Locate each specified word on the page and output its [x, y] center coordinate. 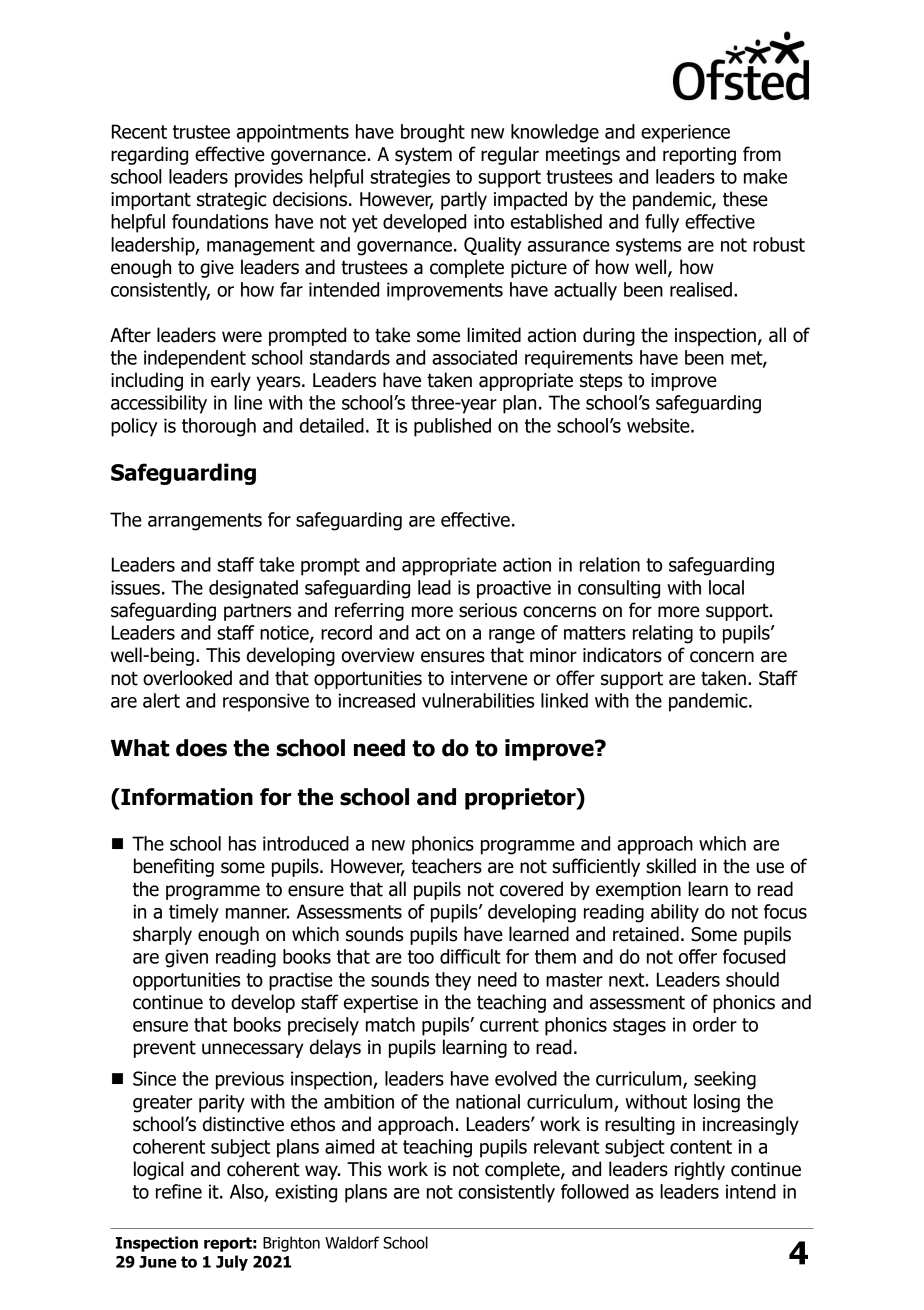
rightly [700, 1170]
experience [685, 133]
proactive [514, 589]
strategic [231, 201]
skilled [671, 866]
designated [253, 589]
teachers [446, 866]
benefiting [174, 867]
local [726, 587]
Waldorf [352, 1242]
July [232, 1263]
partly [464, 200]
